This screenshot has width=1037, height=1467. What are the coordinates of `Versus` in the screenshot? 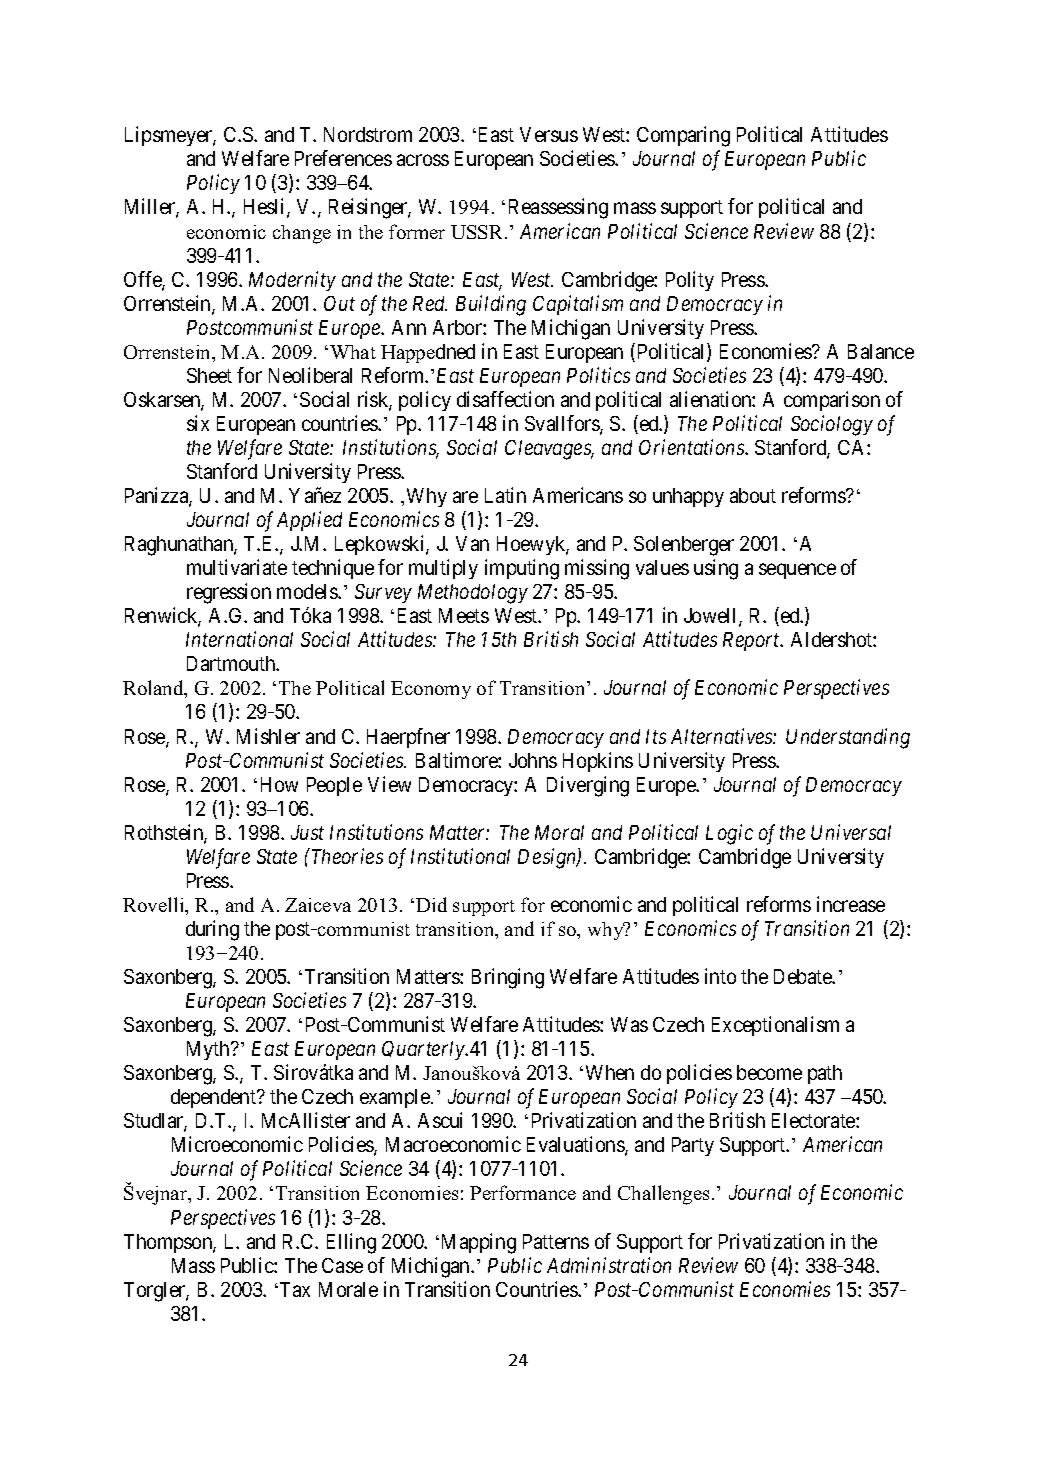 It's located at (549, 134).
